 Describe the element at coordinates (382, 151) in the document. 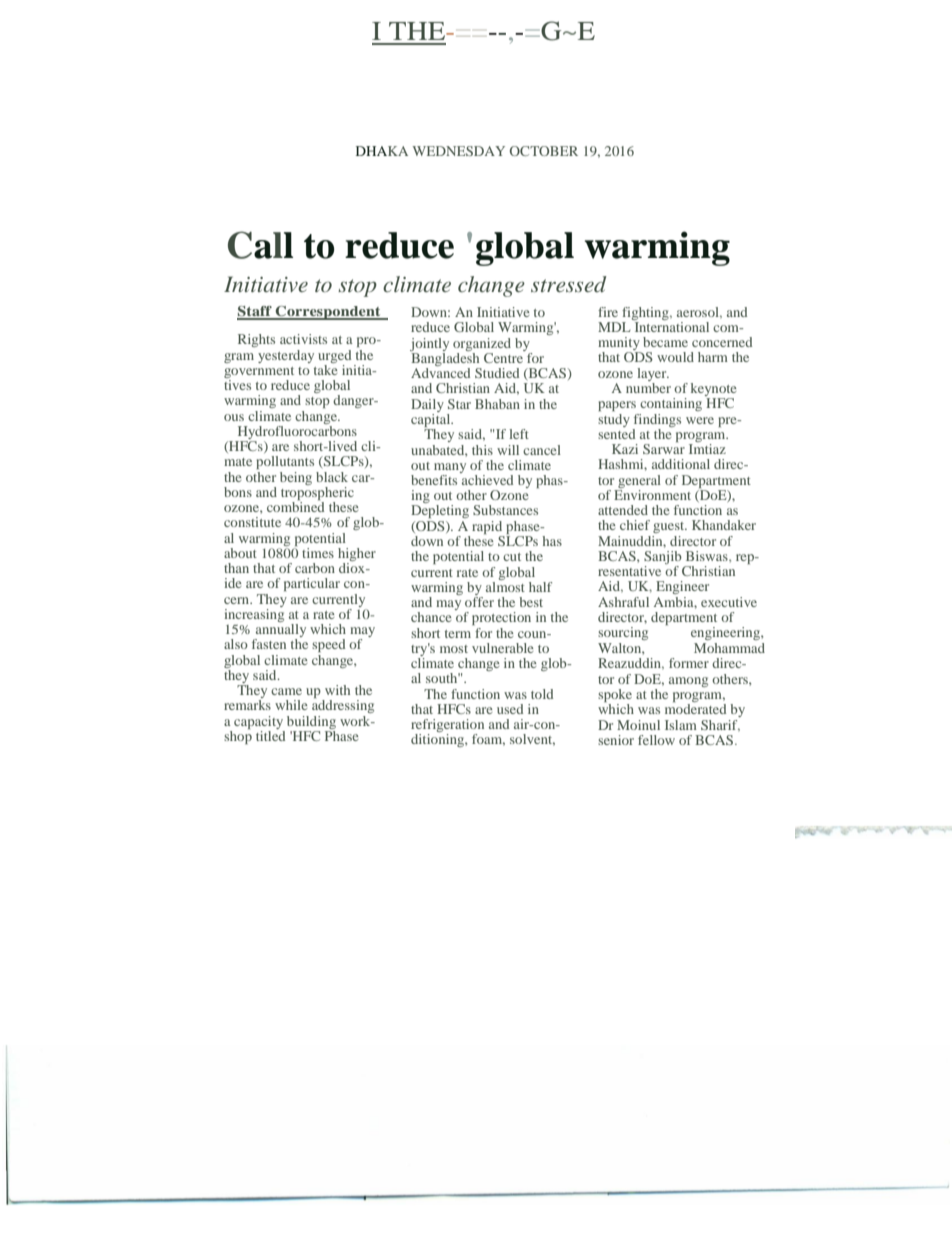

I see `DHAKA` at that location.
